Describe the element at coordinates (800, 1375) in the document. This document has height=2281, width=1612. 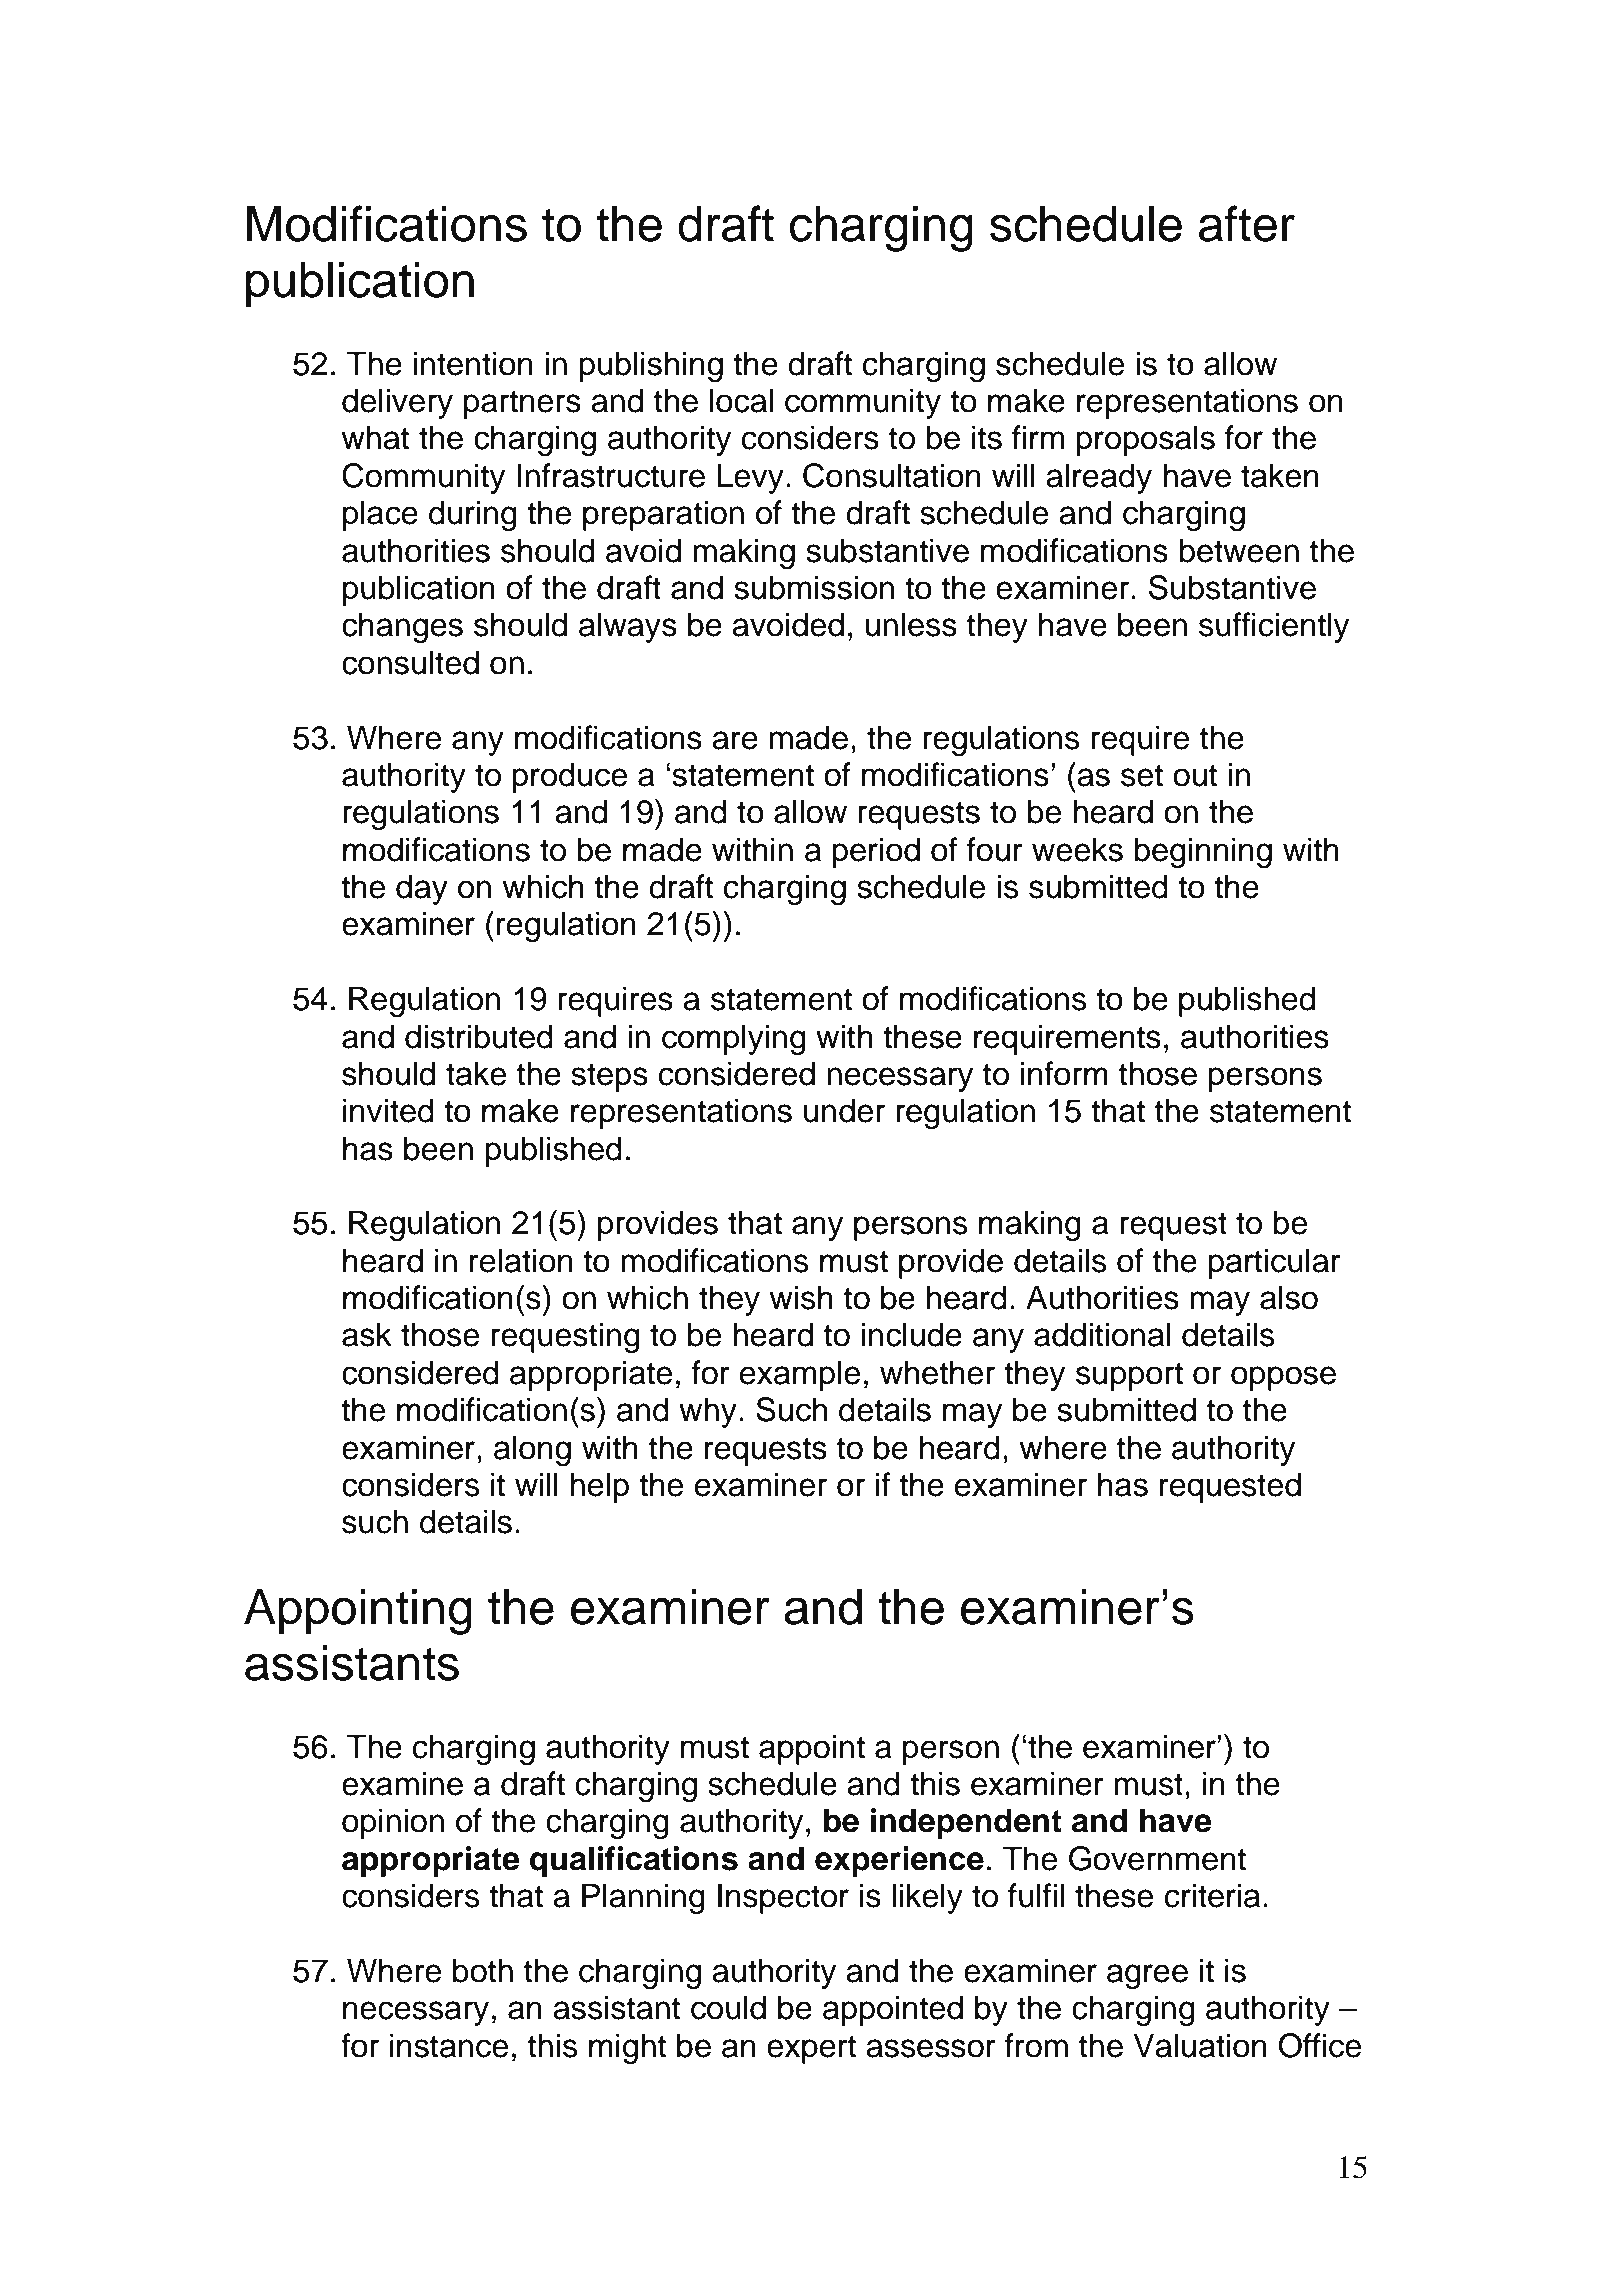
I see `example` at that location.
